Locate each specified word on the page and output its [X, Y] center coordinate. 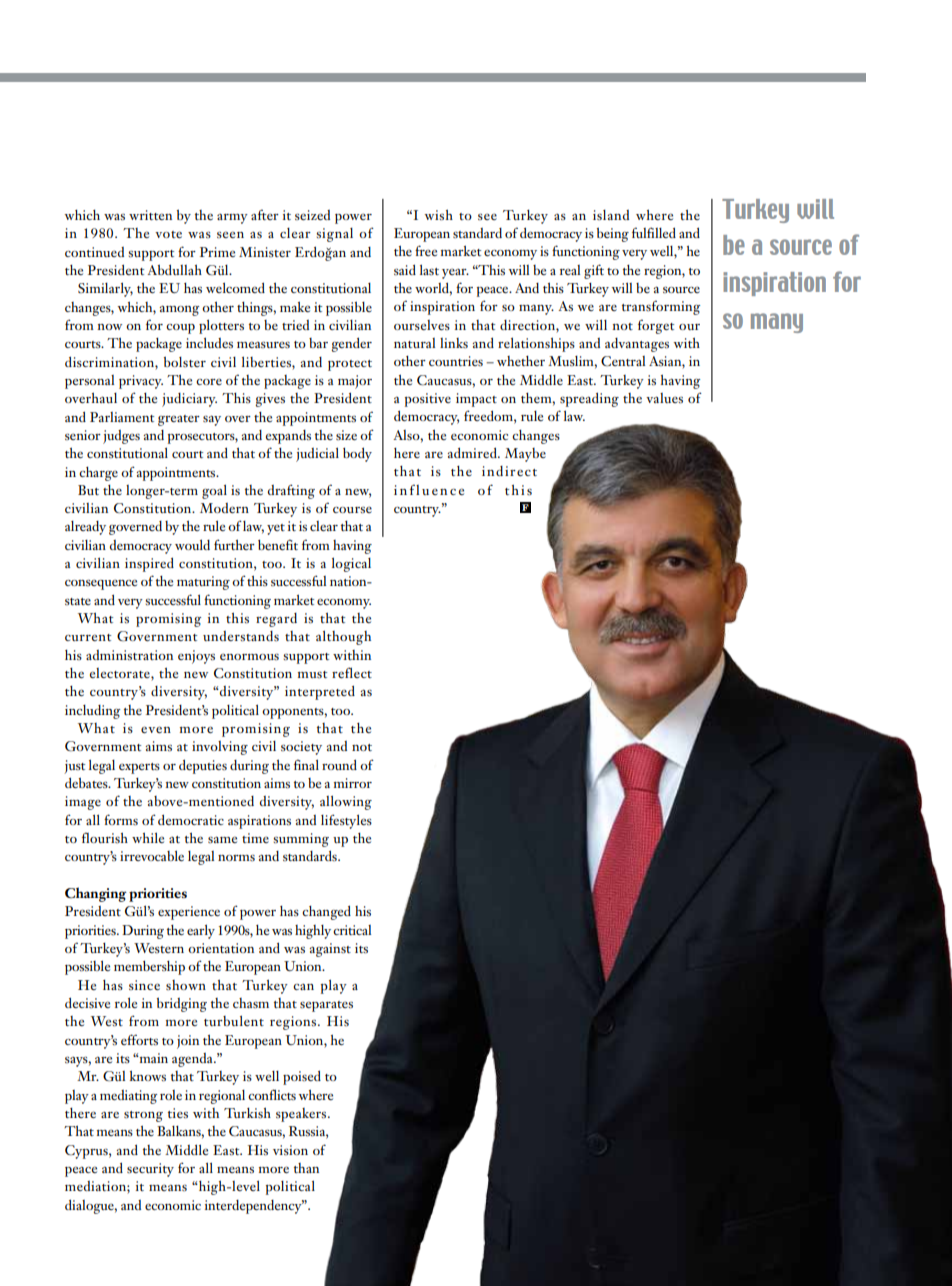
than [306, 1168]
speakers [302, 1115]
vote [168, 234]
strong [143, 1116]
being [613, 235]
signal [334, 235]
